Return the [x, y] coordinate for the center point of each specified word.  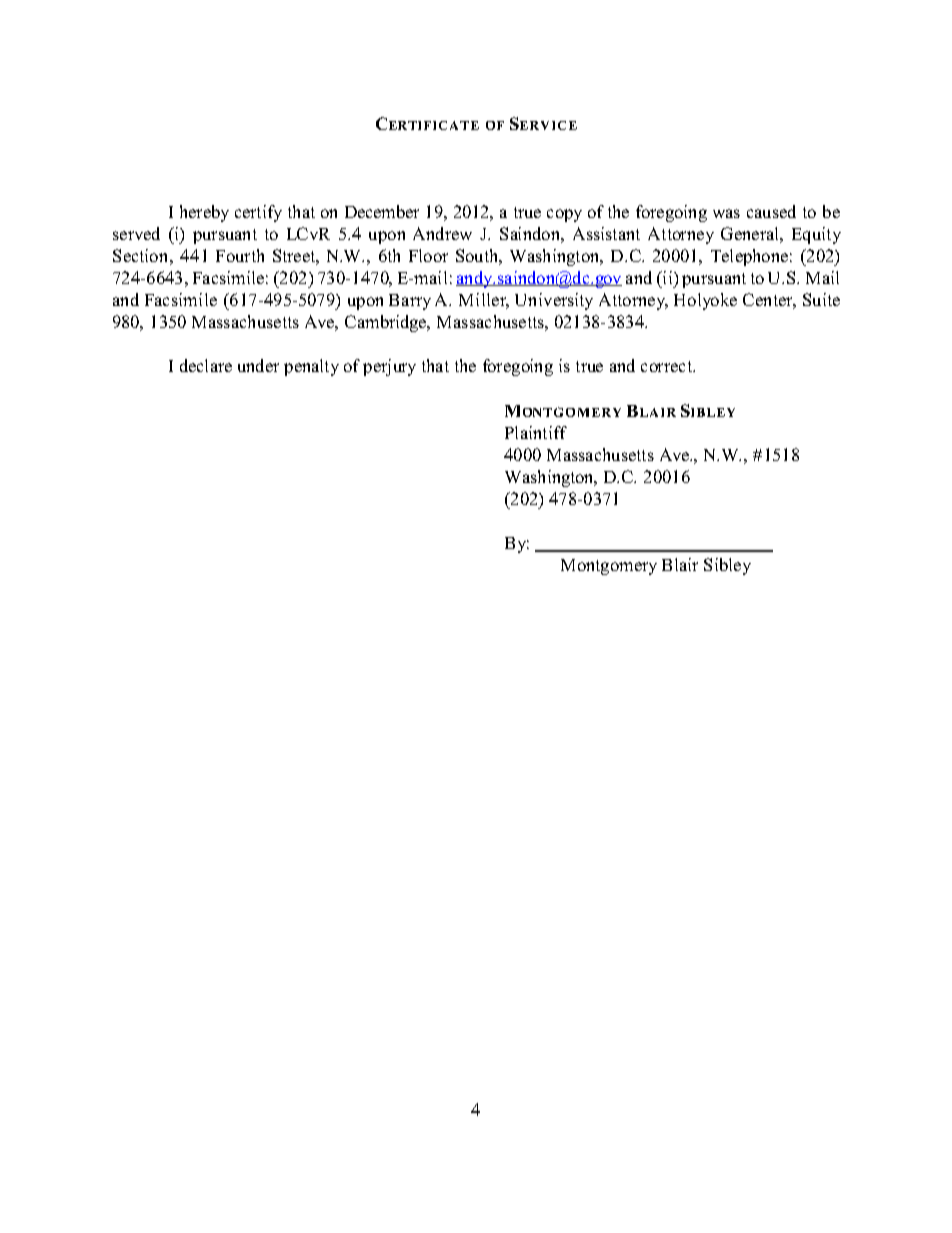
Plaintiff [536, 432]
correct [667, 366]
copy [564, 215]
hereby [204, 213]
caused [771, 211]
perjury [389, 367]
